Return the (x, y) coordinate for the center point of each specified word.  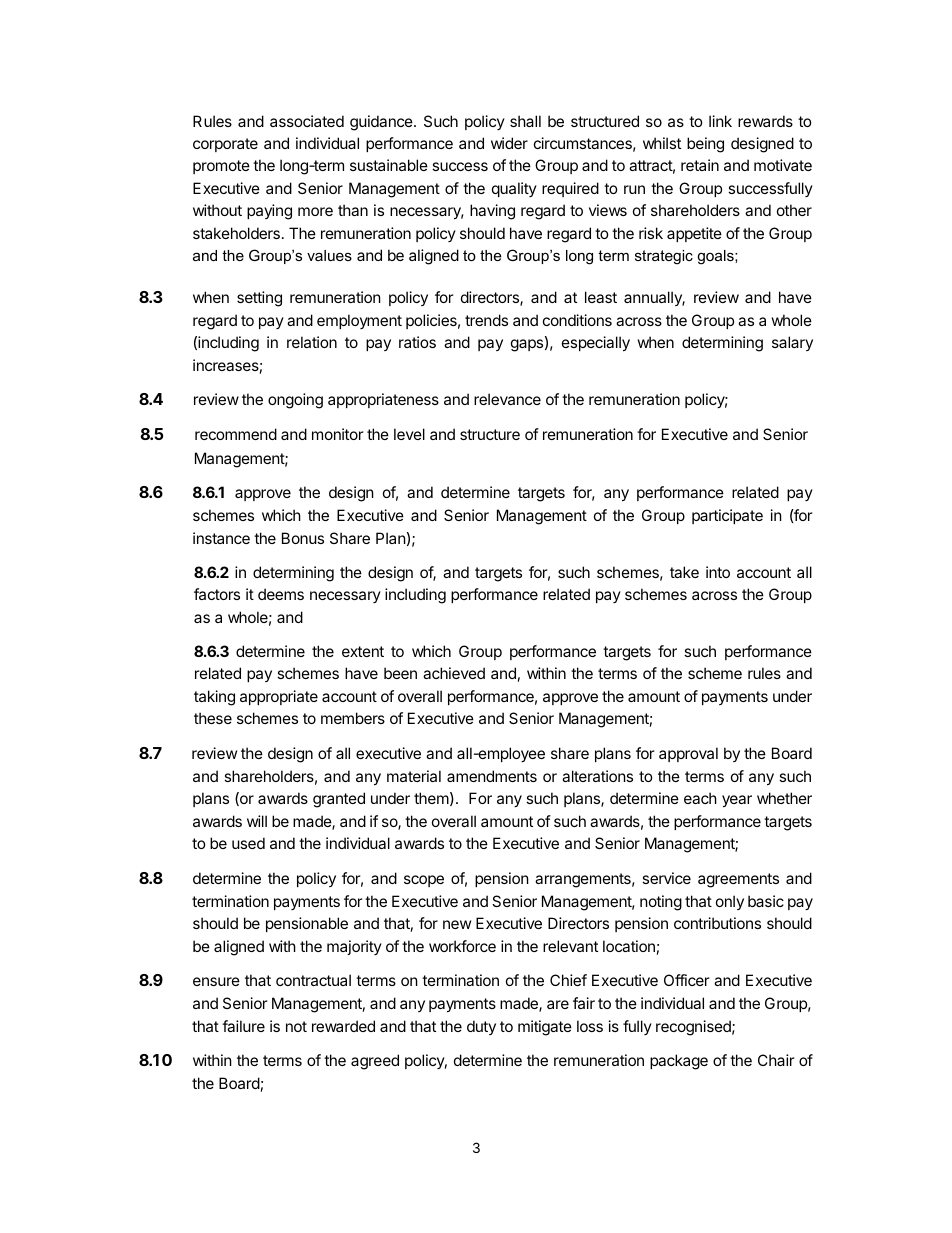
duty (481, 1027)
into (718, 572)
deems (281, 594)
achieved (454, 673)
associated (307, 121)
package (679, 1062)
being (705, 145)
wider (509, 143)
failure (243, 1026)
